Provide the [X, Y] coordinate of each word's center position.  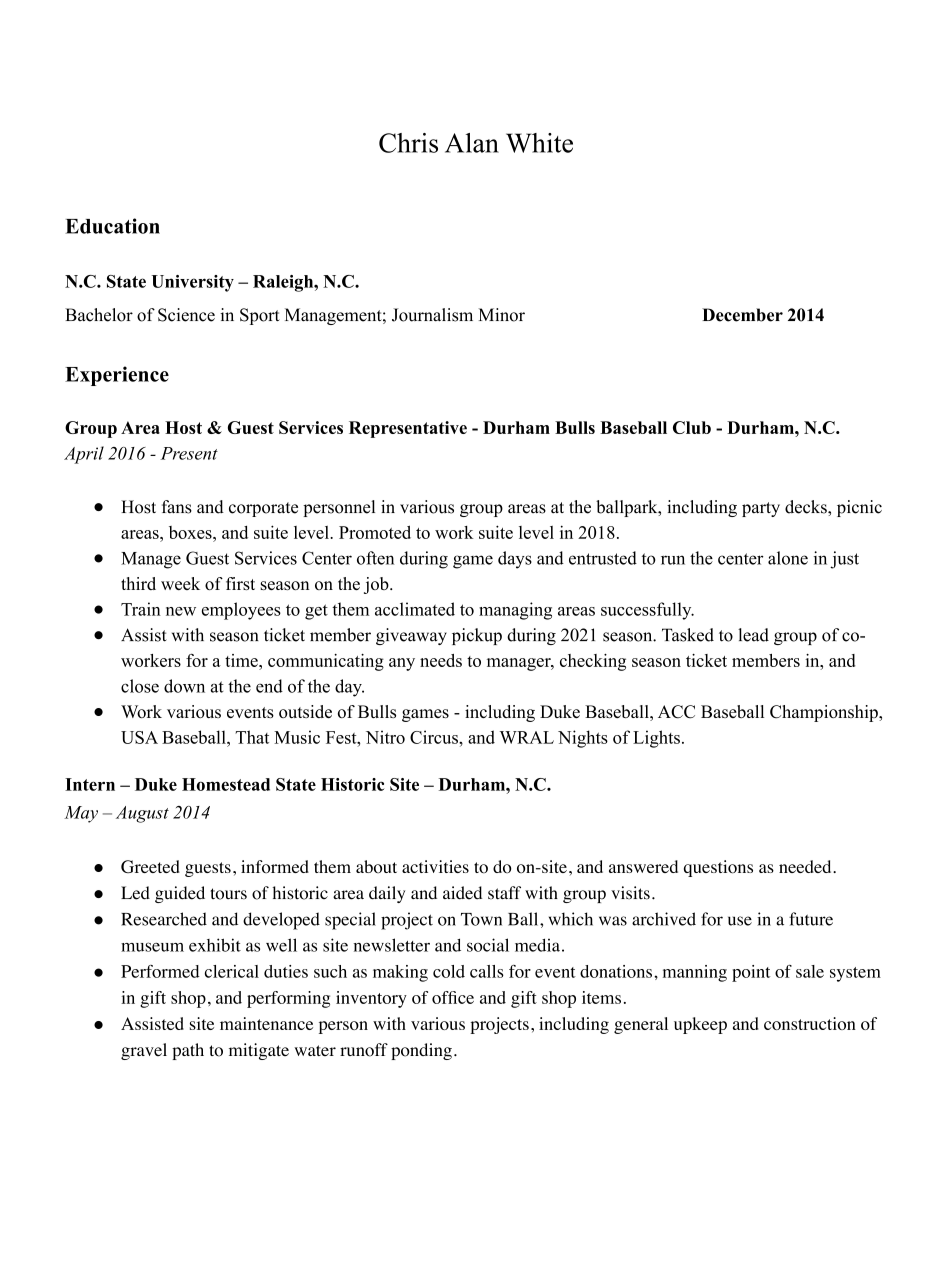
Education [112, 226]
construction [810, 1023]
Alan [472, 143]
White [539, 143]
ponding [421, 1051]
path [188, 1051]
